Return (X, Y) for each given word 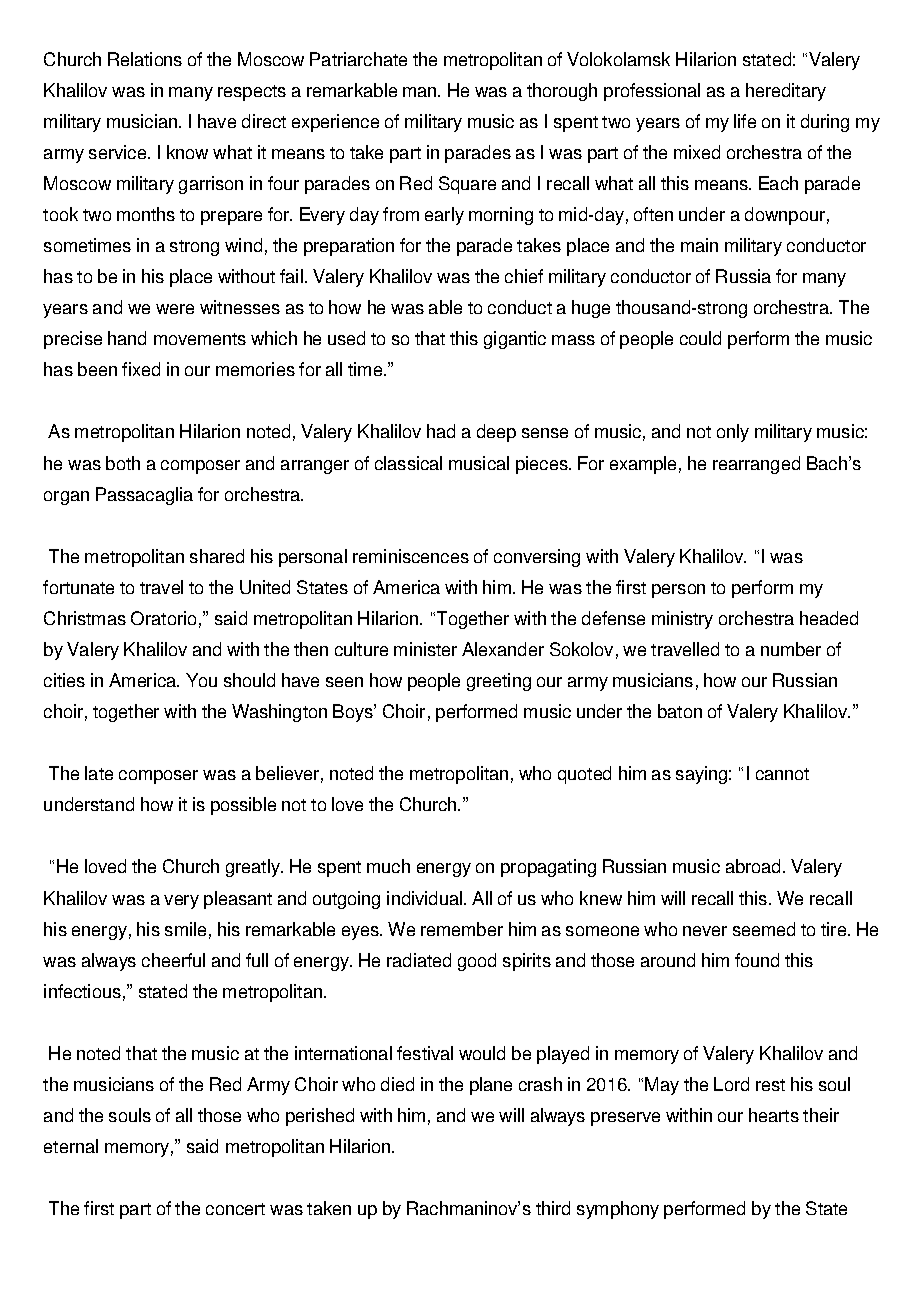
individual (426, 898)
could (700, 338)
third (553, 1208)
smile (185, 929)
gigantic (515, 340)
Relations (145, 59)
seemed (764, 929)
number (791, 649)
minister (425, 649)
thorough (562, 92)
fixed (141, 369)
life (745, 121)
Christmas (85, 618)
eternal (71, 1146)
